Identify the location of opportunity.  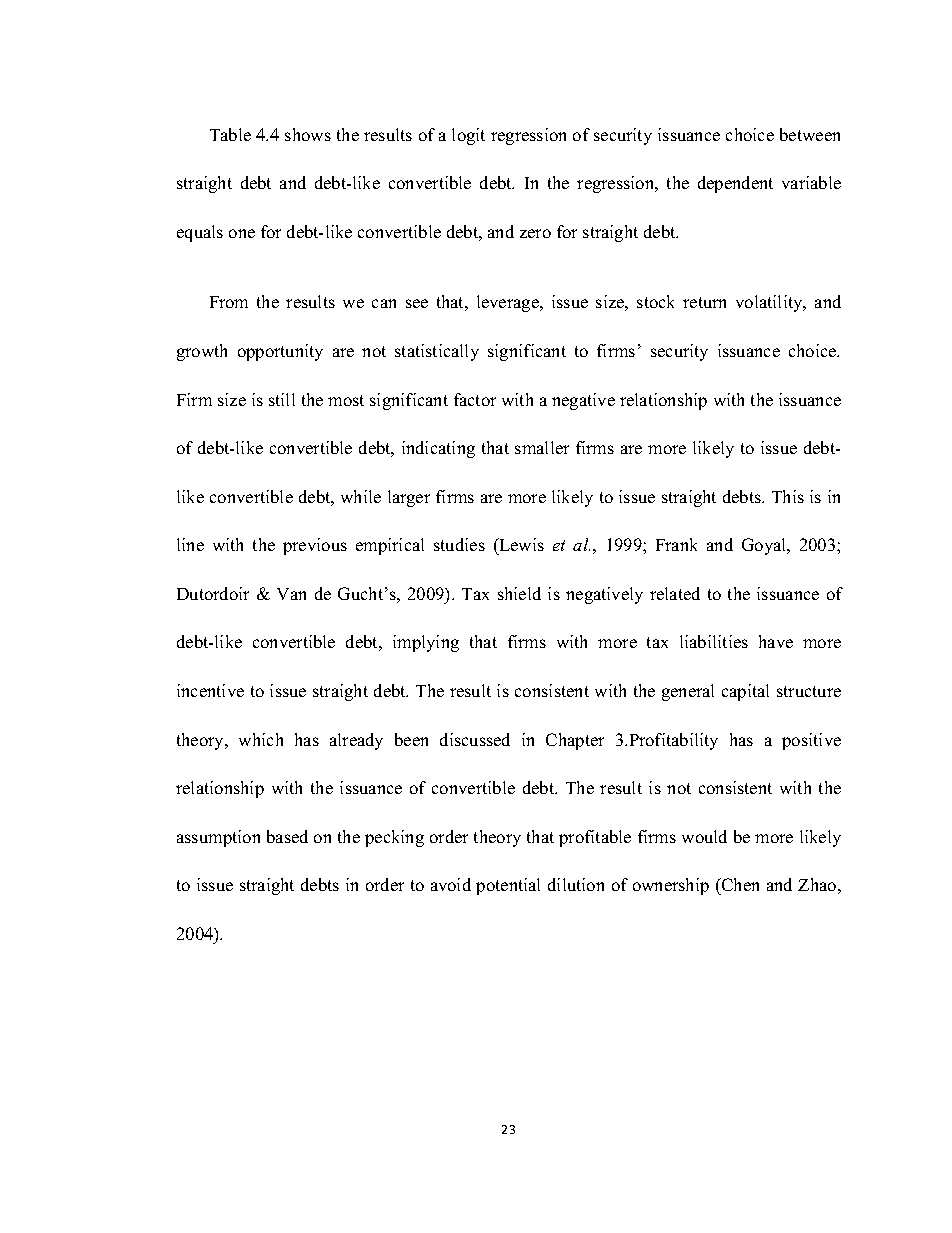
(280, 352).
